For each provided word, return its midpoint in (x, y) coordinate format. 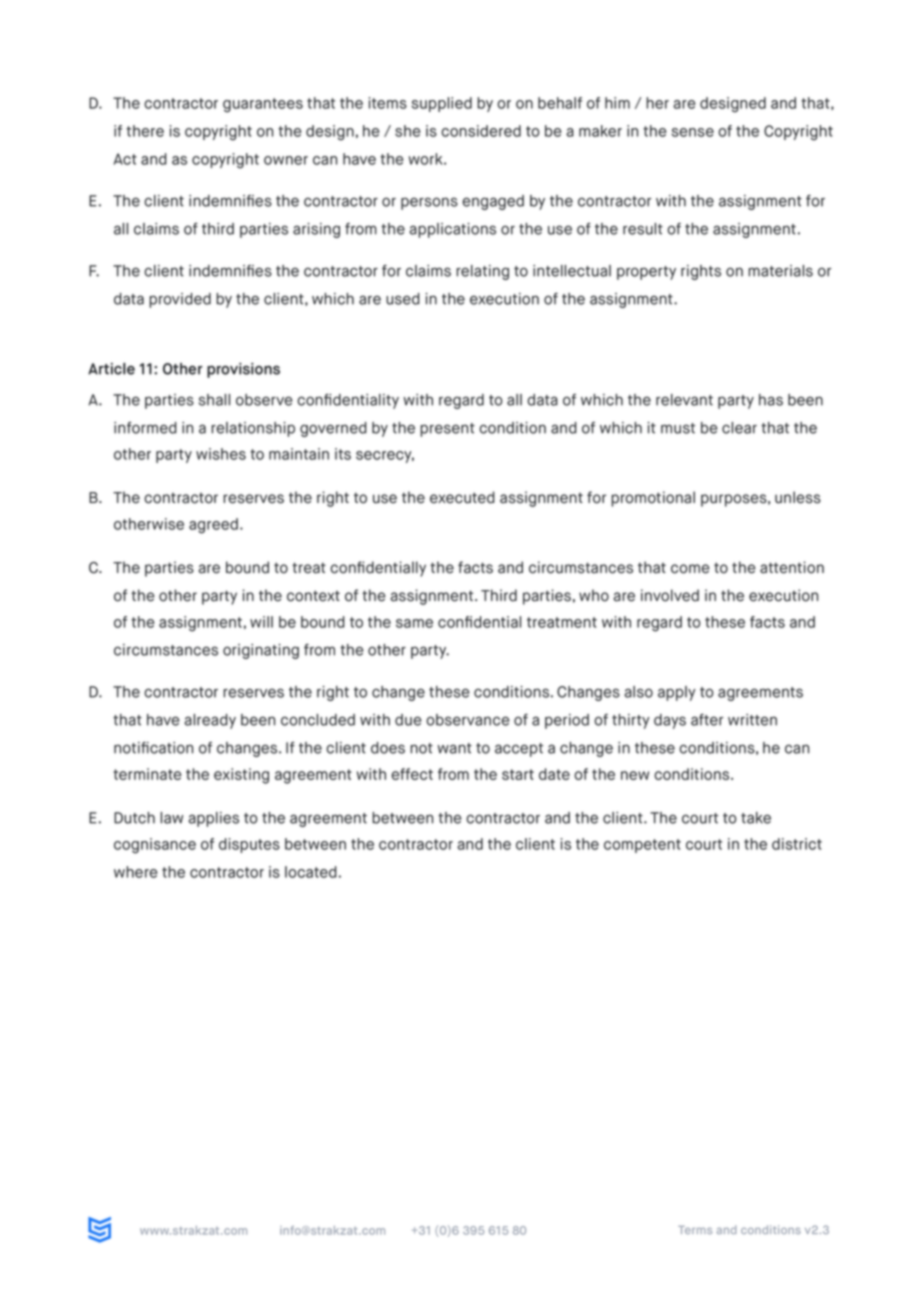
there (145, 131)
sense (693, 132)
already (210, 721)
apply (677, 693)
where (135, 872)
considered (481, 131)
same (414, 623)
